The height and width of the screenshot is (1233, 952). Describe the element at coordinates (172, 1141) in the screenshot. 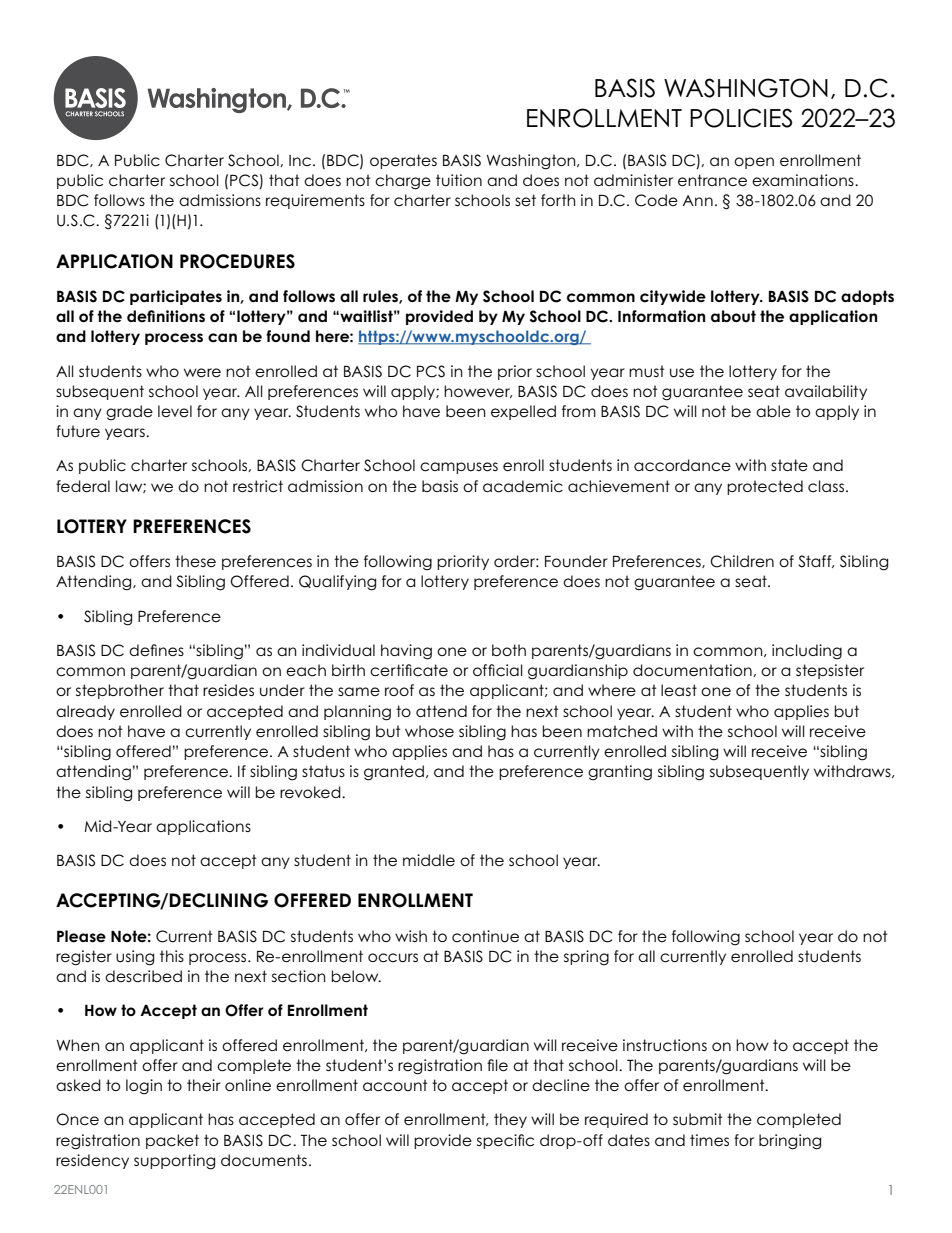

I see `packet` at that location.
